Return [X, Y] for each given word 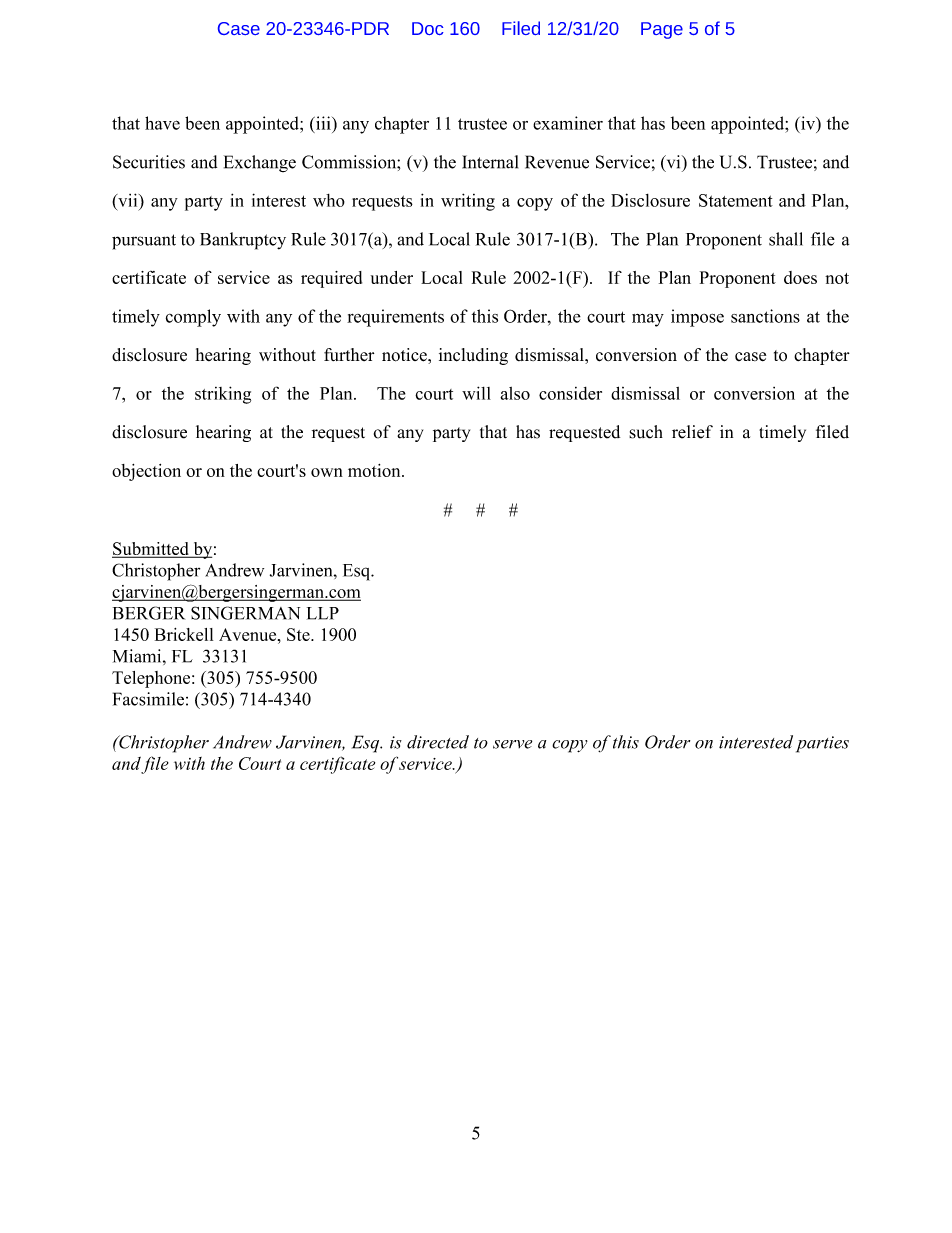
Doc [428, 28]
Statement [736, 200]
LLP [323, 613]
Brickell [184, 634]
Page [662, 30]
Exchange [260, 163]
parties [822, 744]
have [162, 123]
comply [193, 318]
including [473, 356]
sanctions [765, 316]
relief [692, 432]
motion [375, 470]
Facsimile [148, 699]
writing [468, 202]
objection [146, 472]
